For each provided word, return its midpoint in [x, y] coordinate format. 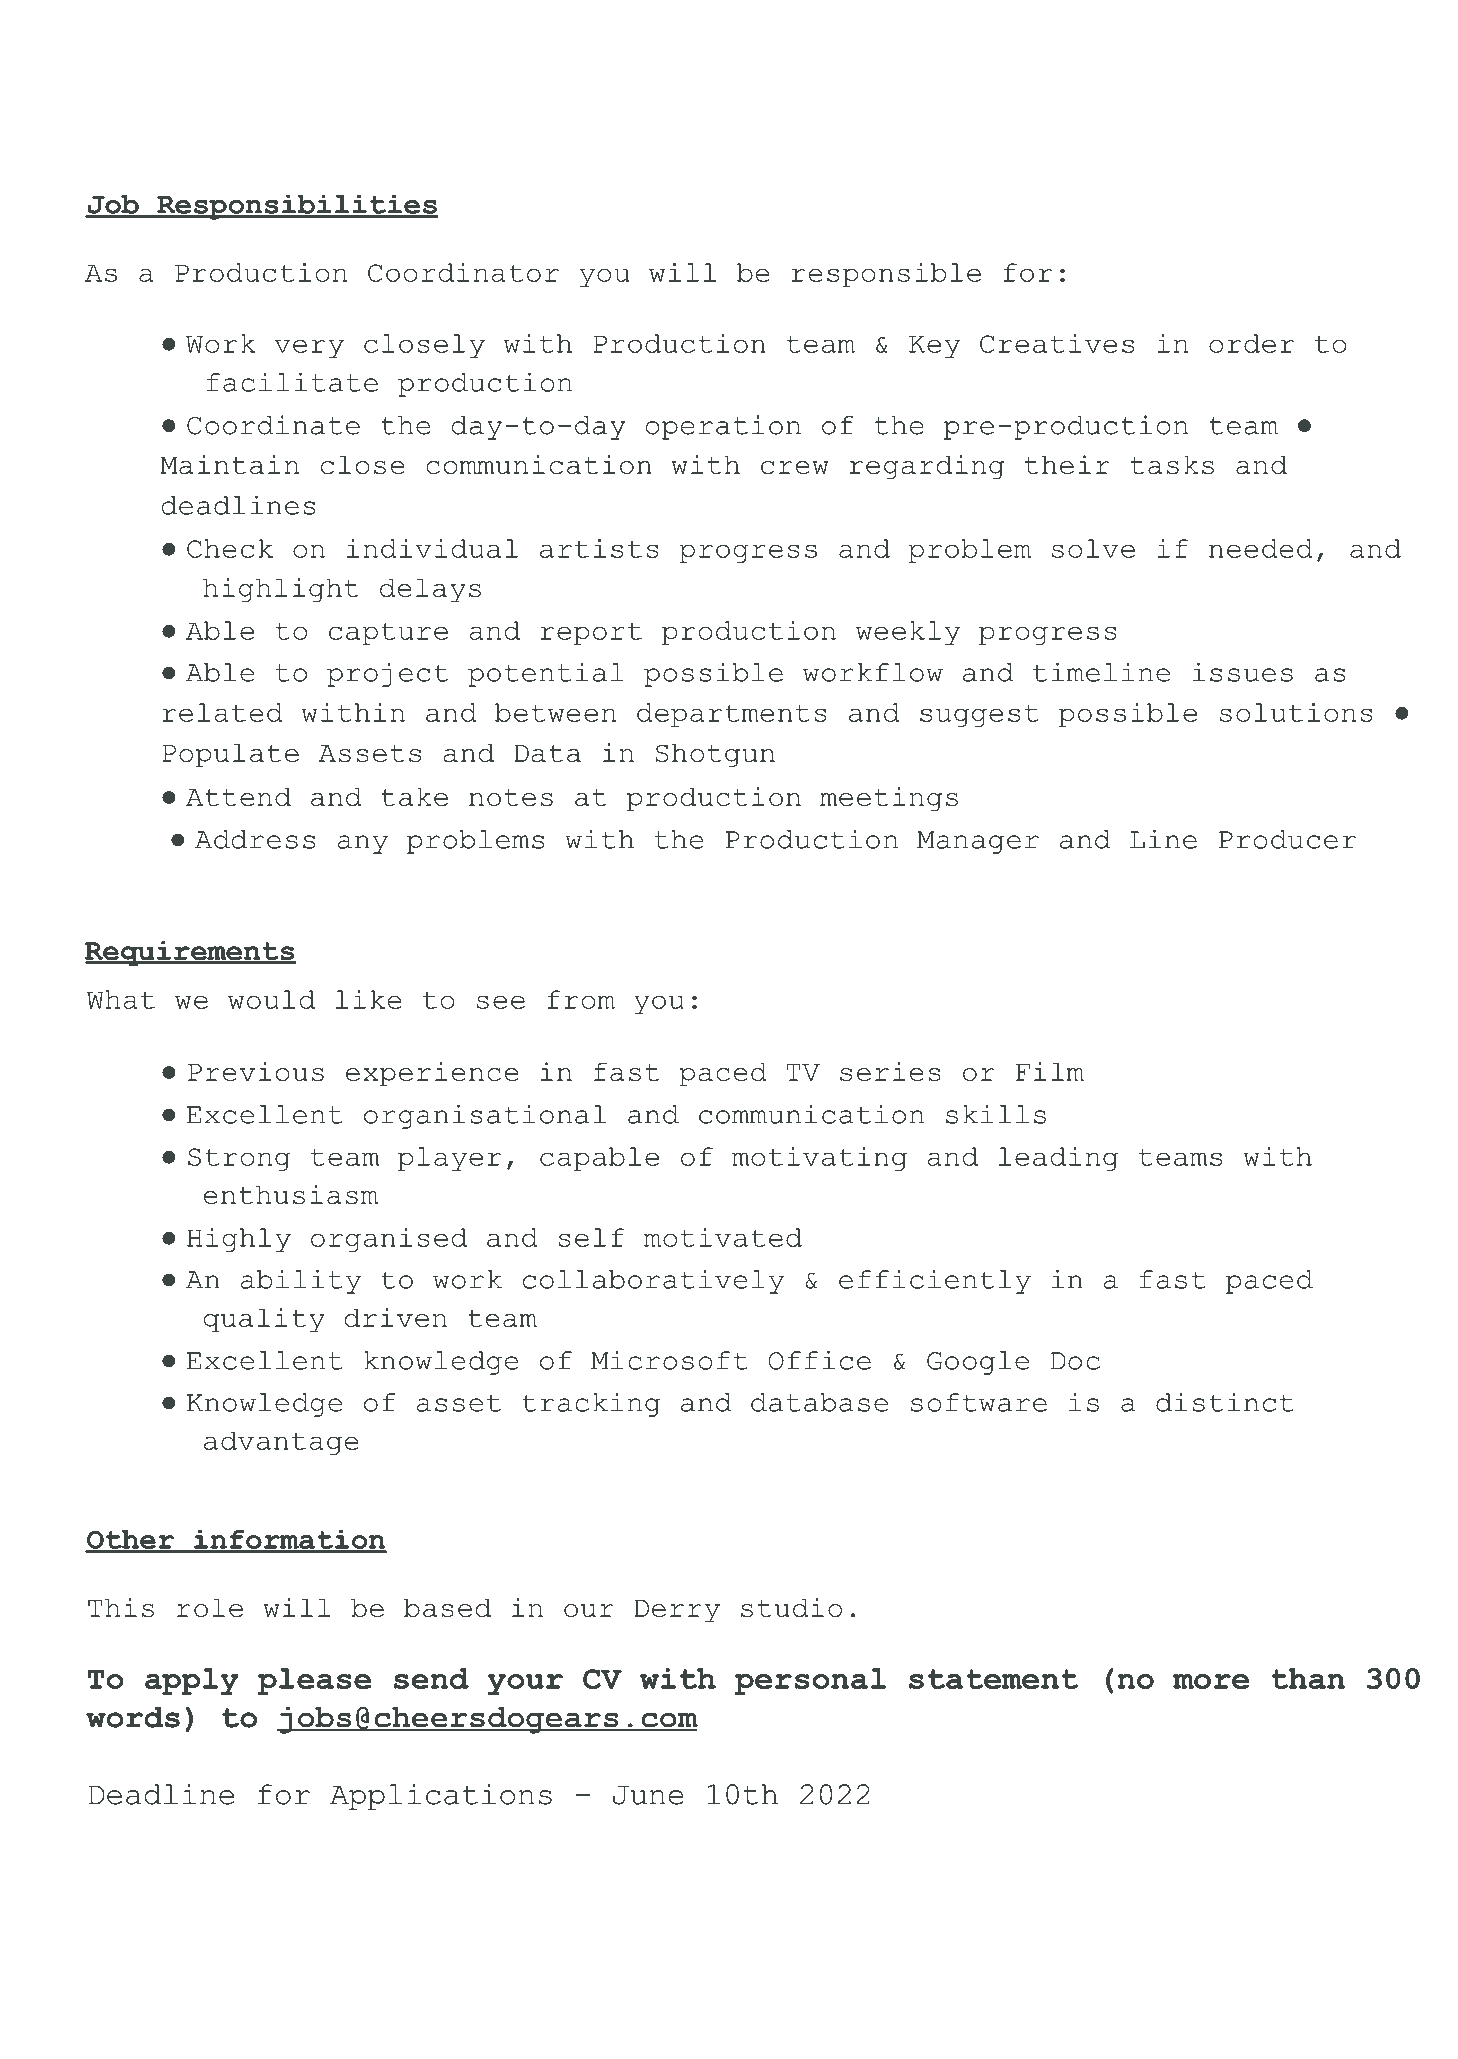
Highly [239, 1240]
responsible [886, 275]
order [1251, 343]
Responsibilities [296, 207]
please [314, 1681]
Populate [230, 755]
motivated [723, 1237]
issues [1243, 672]
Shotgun [715, 755]
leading [1058, 1159]
